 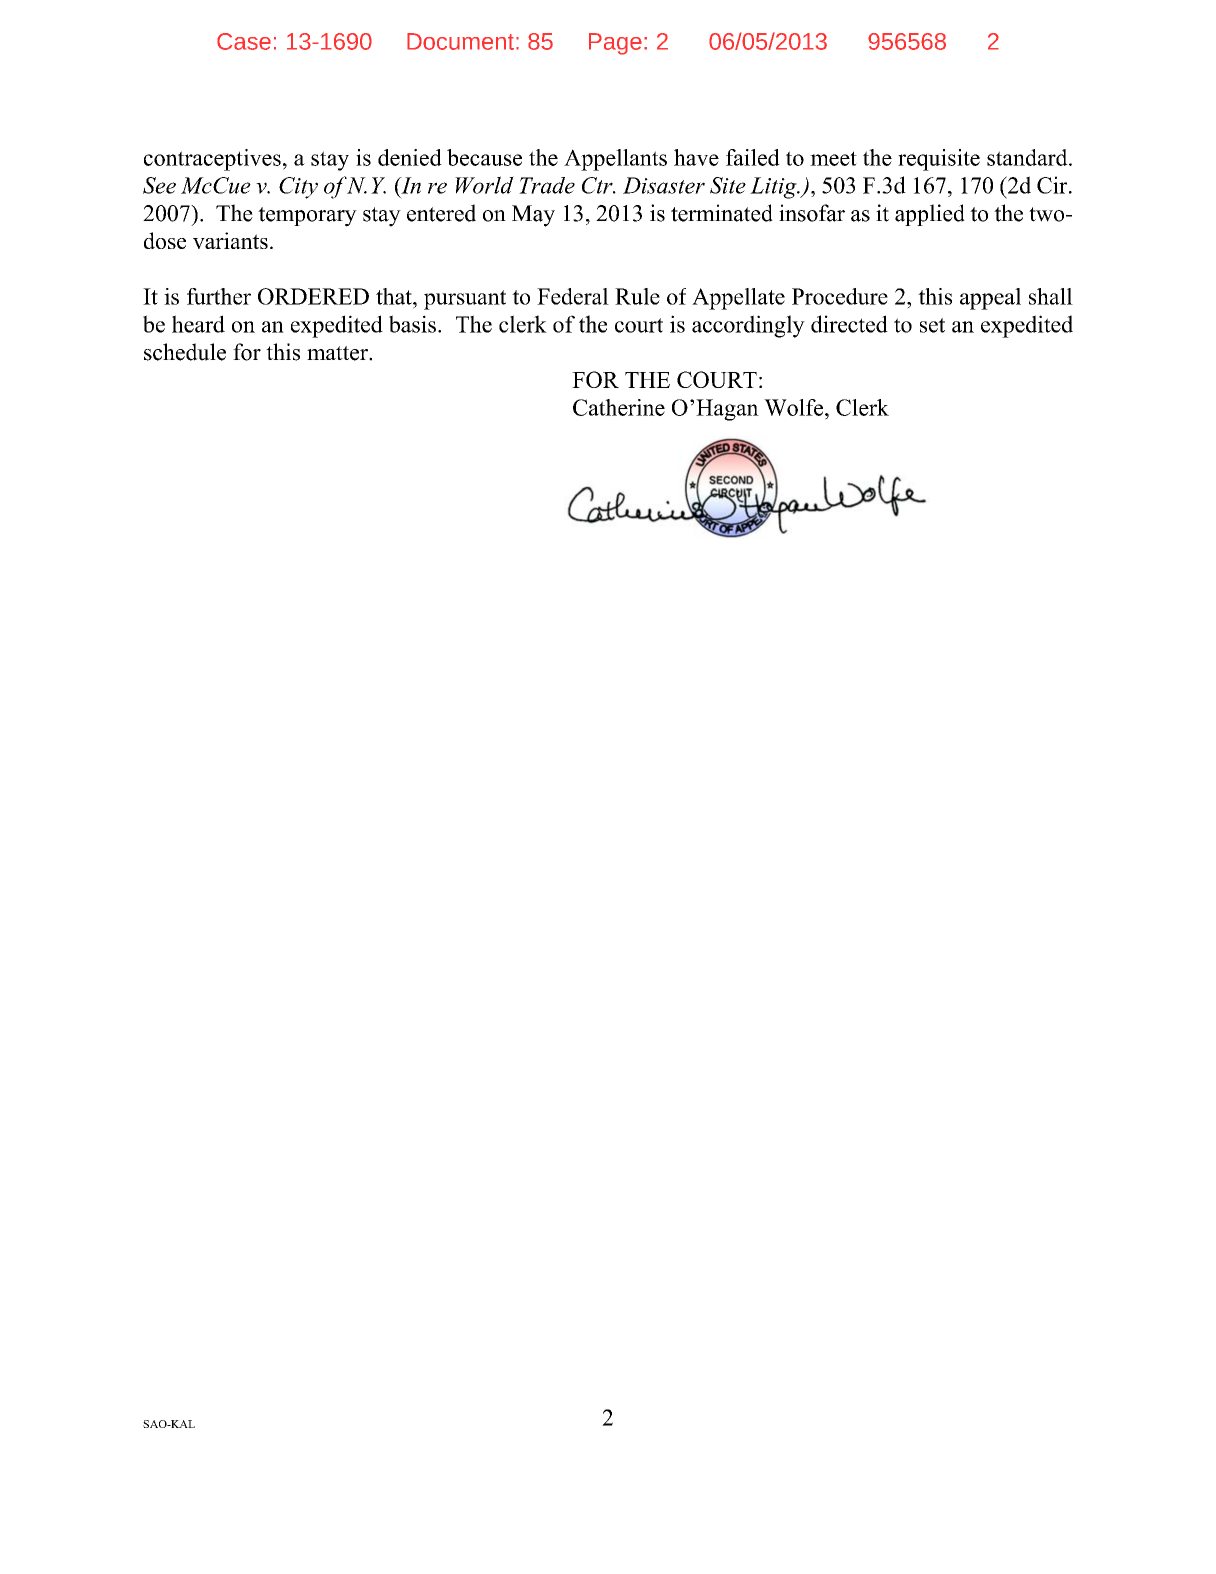 I want to click on contraceptives, so click(x=212, y=160).
